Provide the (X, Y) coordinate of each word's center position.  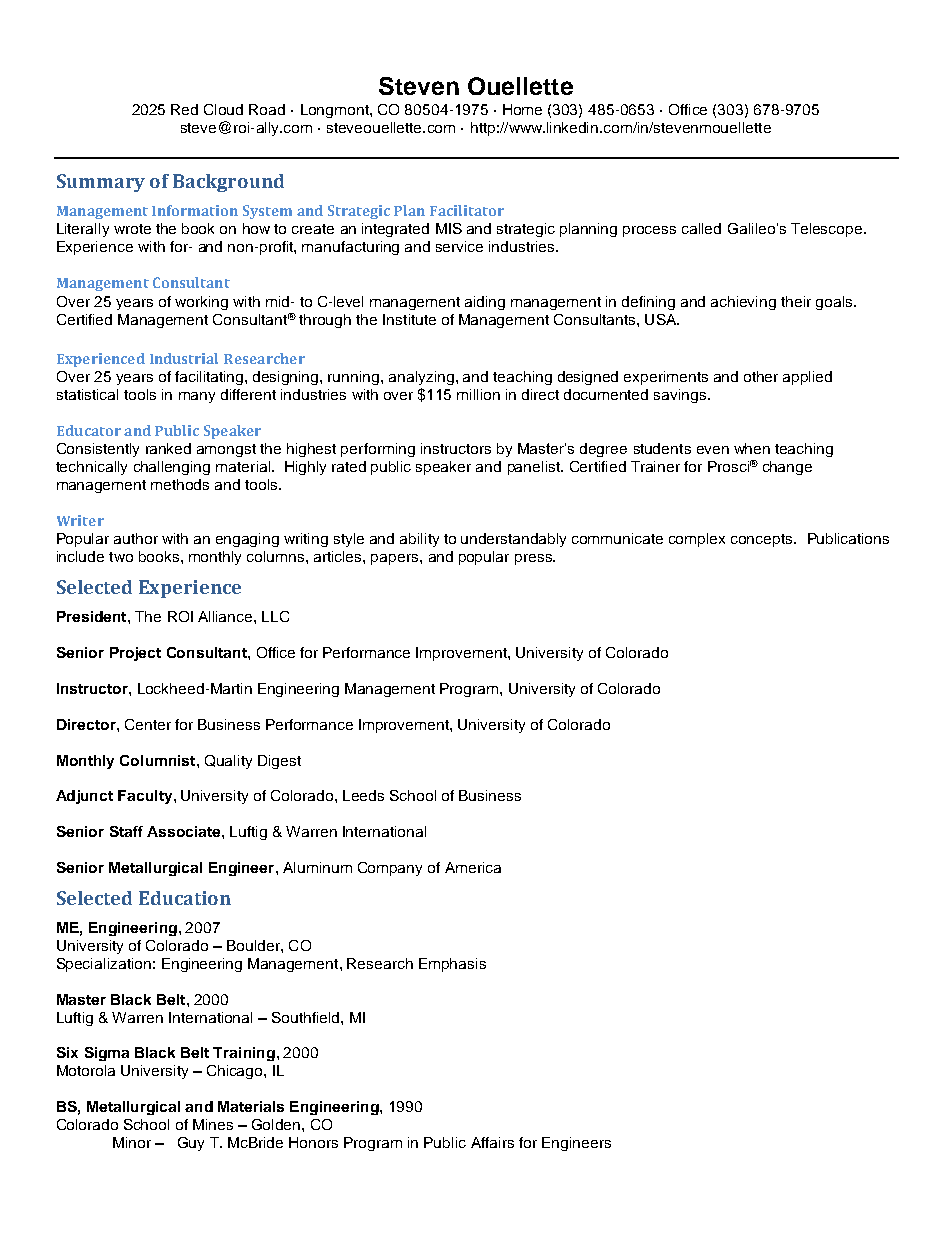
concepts (763, 540)
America (473, 867)
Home (522, 109)
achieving (743, 303)
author (136, 538)
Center (148, 724)
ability (419, 540)
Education (185, 898)
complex (697, 540)
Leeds (363, 795)
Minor (132, 1142)
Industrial (184, 358)
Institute (409, 319)
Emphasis (452, 965)
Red (184, 109)
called (701, 228)
